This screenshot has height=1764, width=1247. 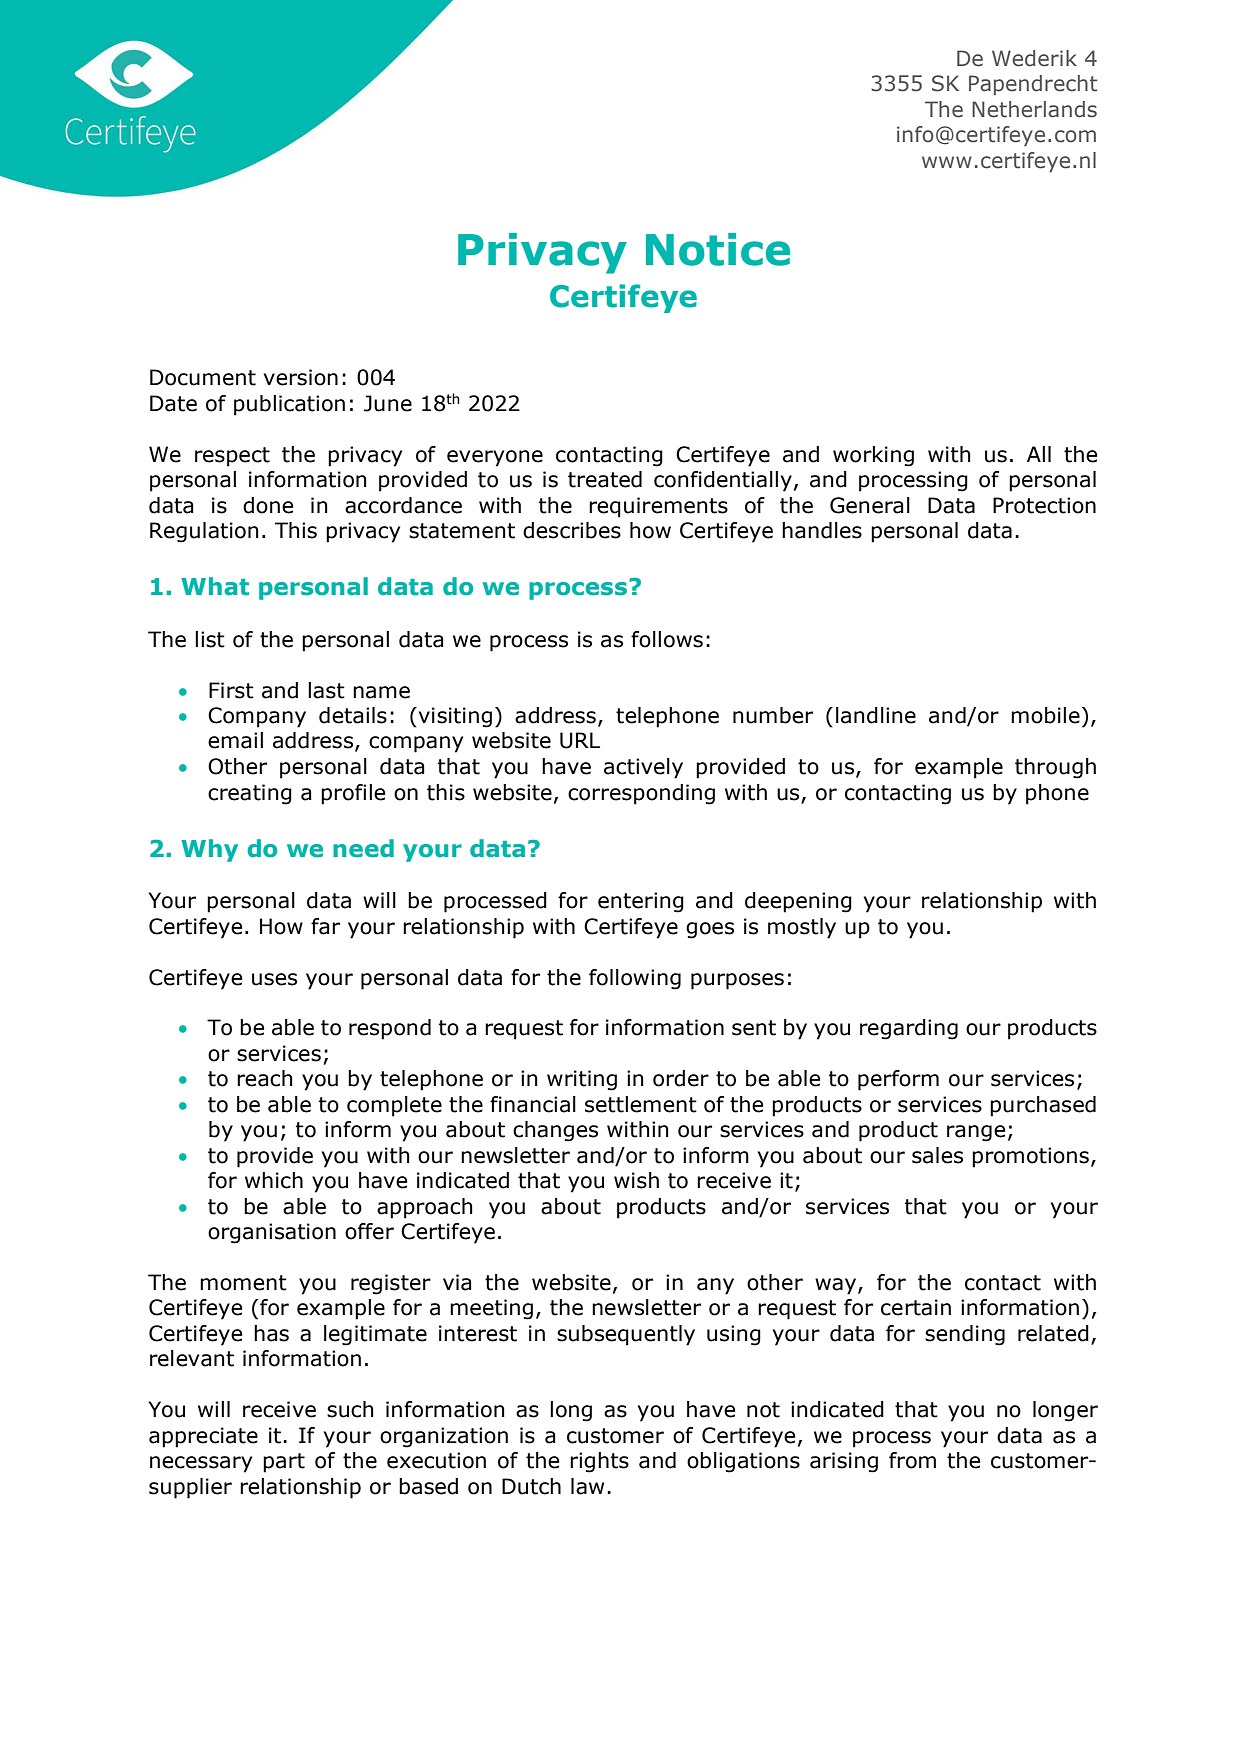 What do you see at coordinates (250, 794) in the screenshot?
I see `creating` at bounding box center [250, 794].
